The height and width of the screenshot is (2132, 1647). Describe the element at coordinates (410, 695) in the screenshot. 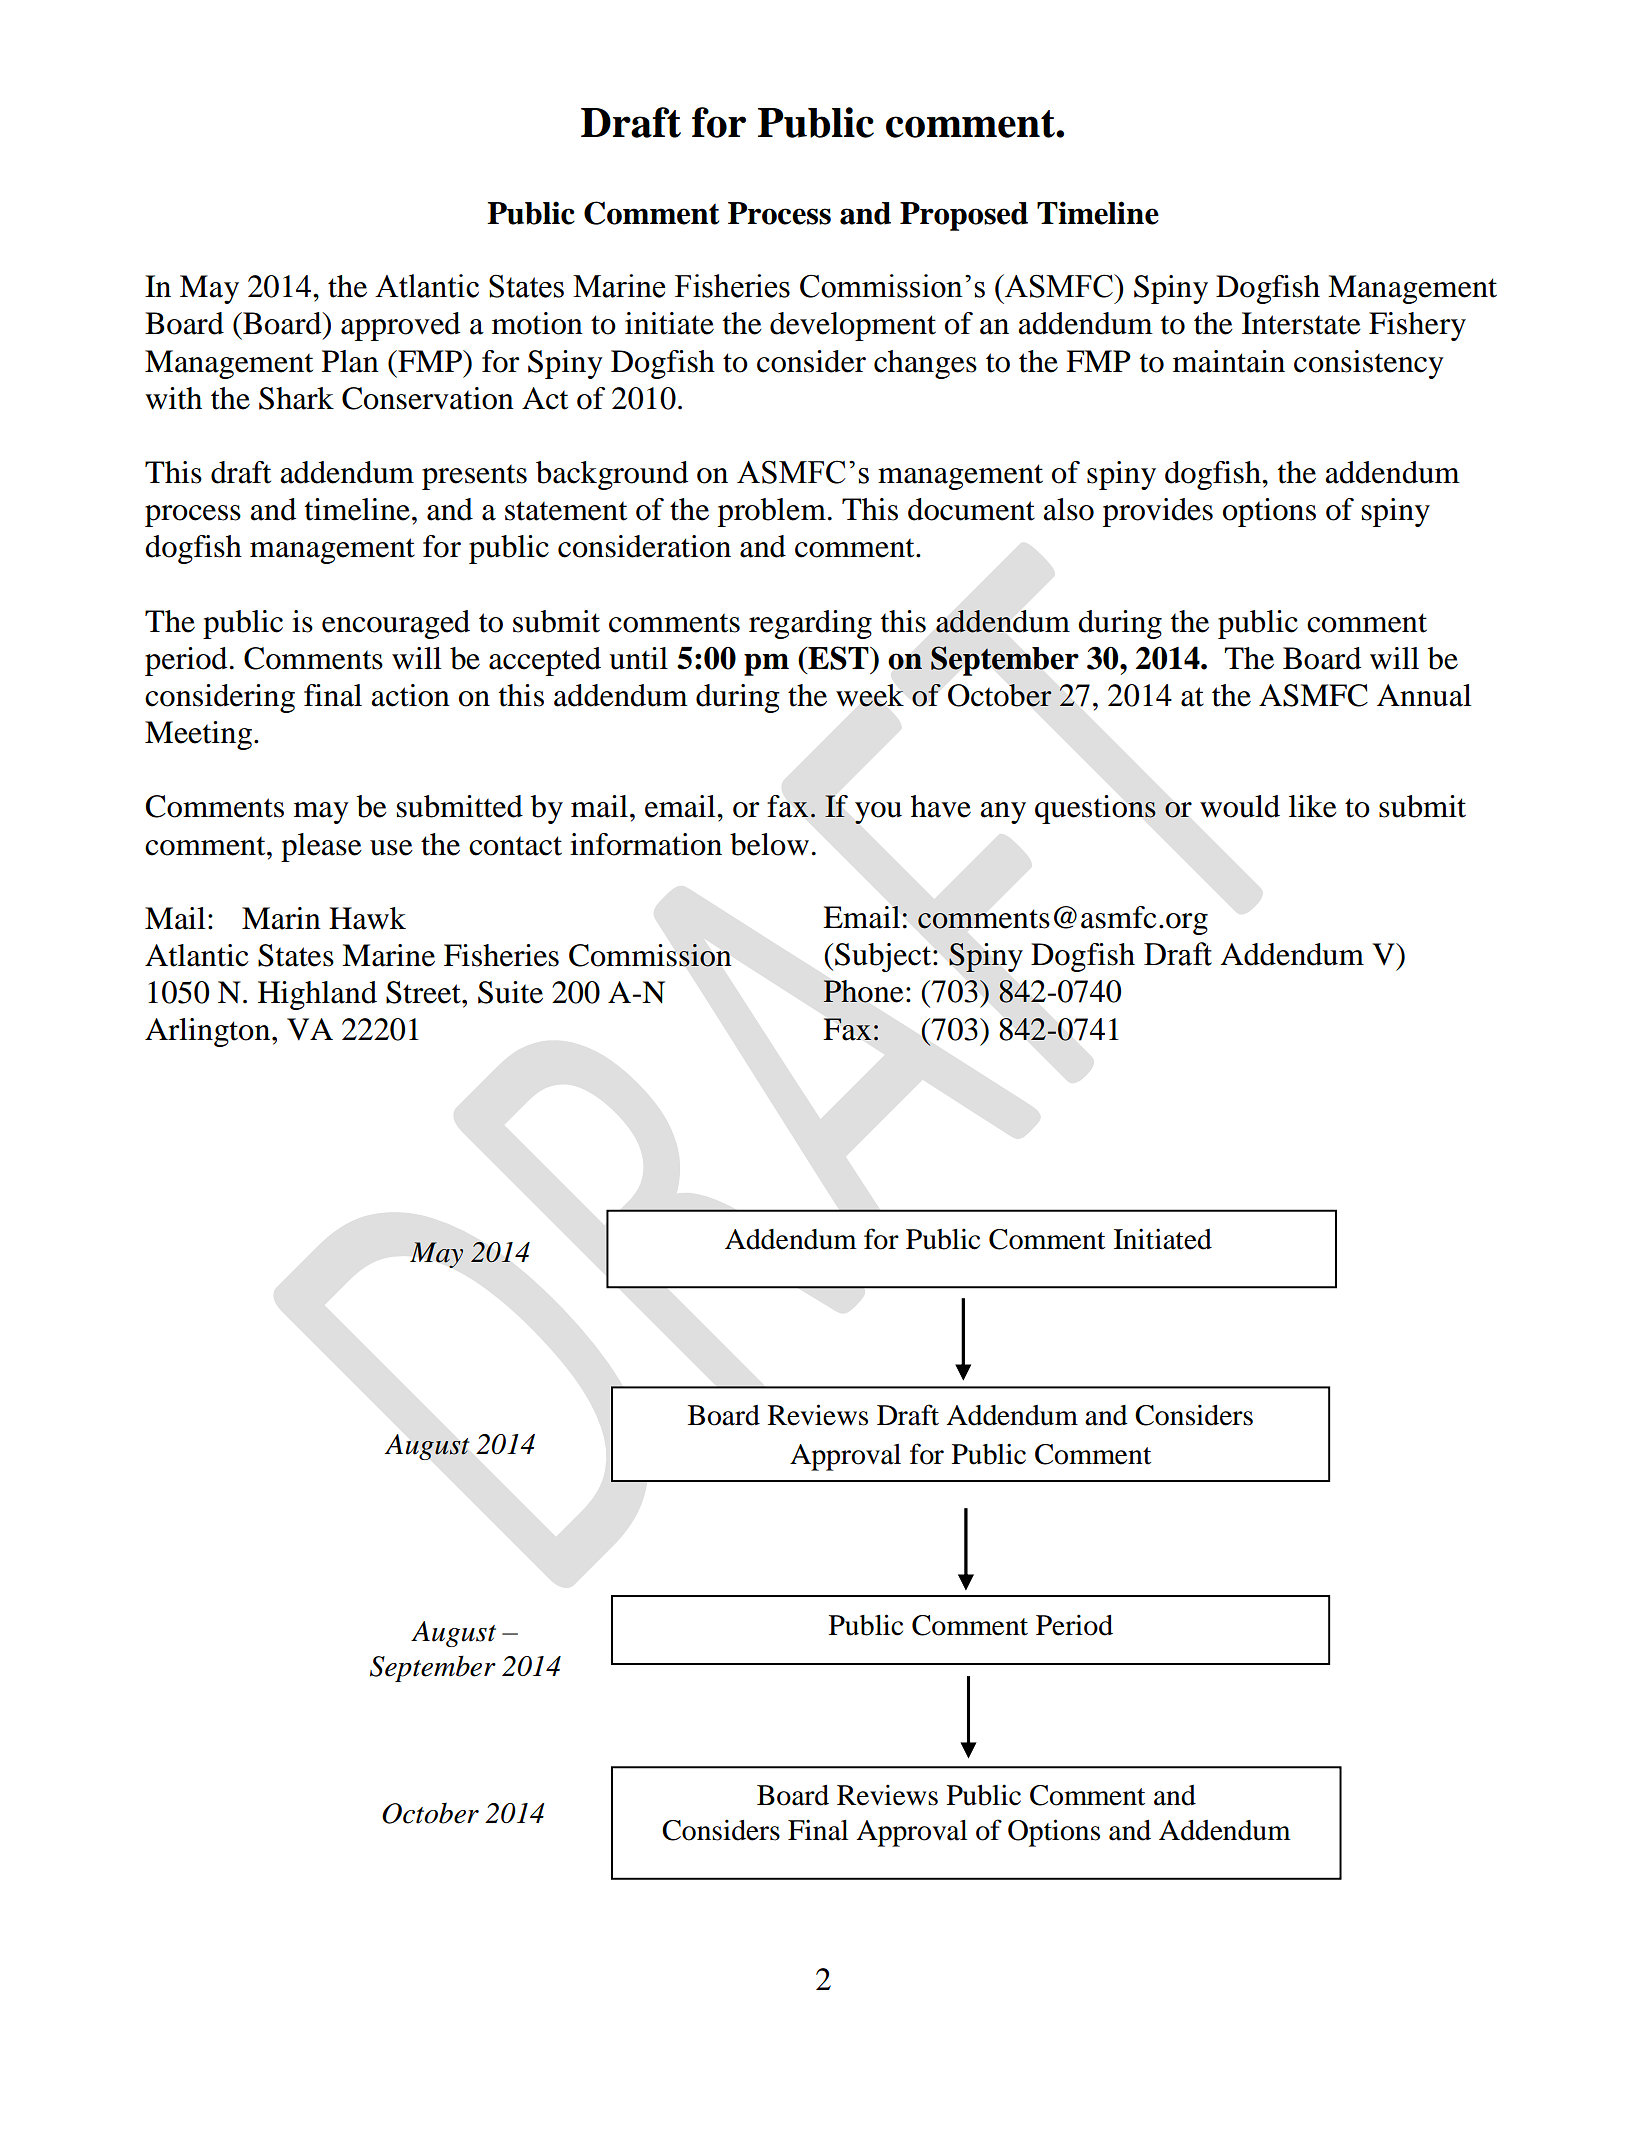

I see `action` at that location.
